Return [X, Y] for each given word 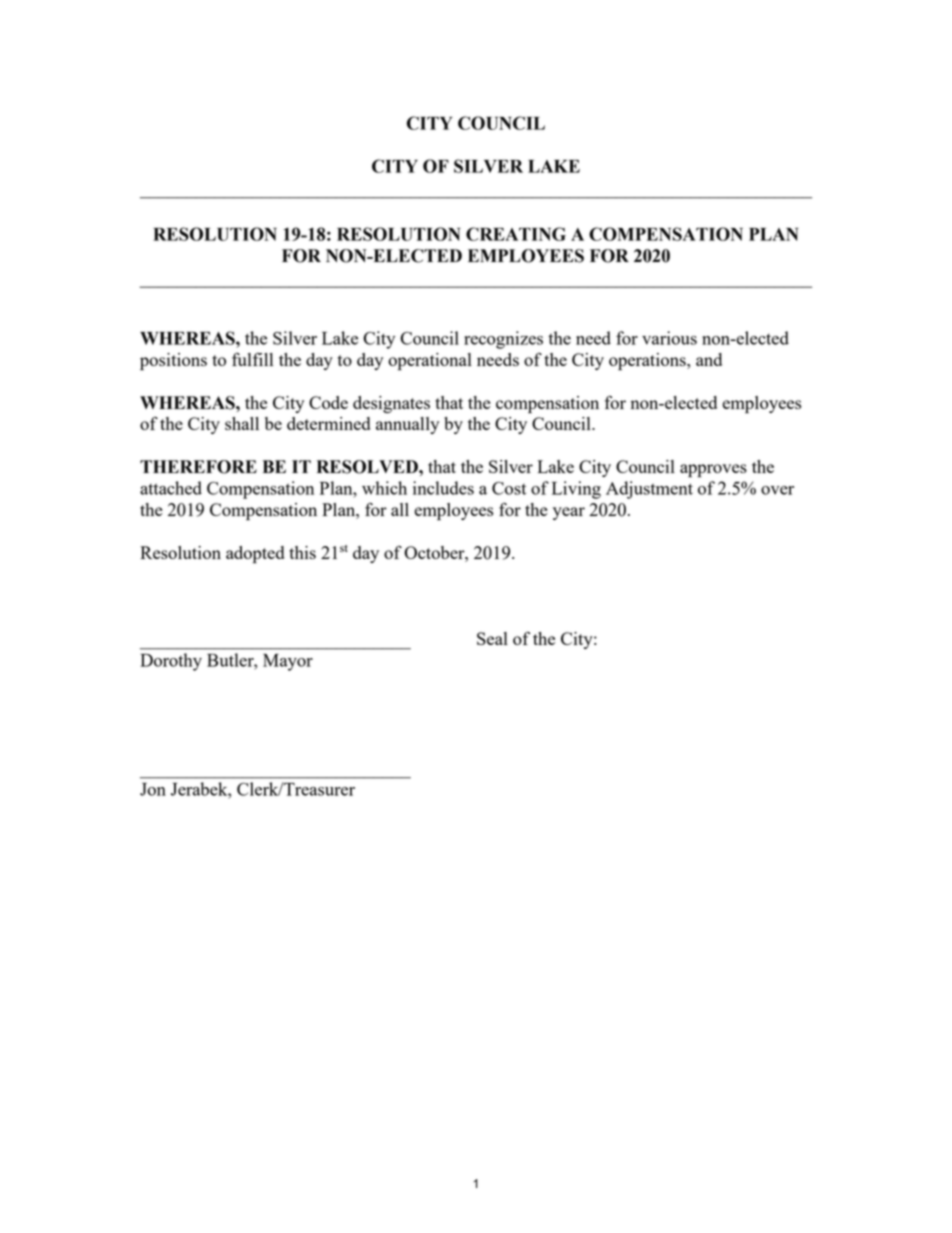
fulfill [252, 359]
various [669, 338]
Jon [153, 789]
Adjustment [649, 490]
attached [171, 488]
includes [443, 488]
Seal [492, 638]
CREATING [516, 234]
